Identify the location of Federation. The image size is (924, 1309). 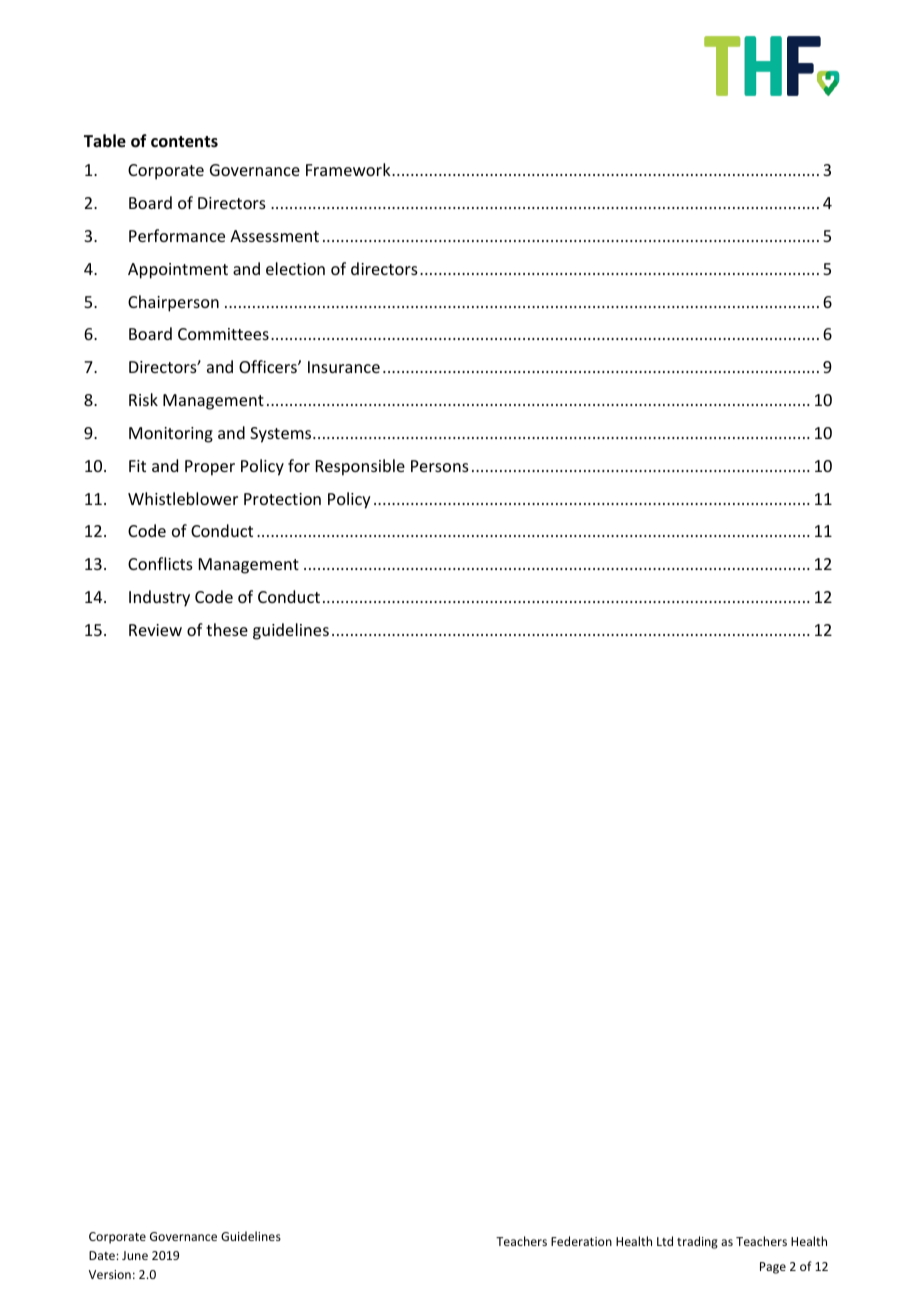
(581, 1241).
